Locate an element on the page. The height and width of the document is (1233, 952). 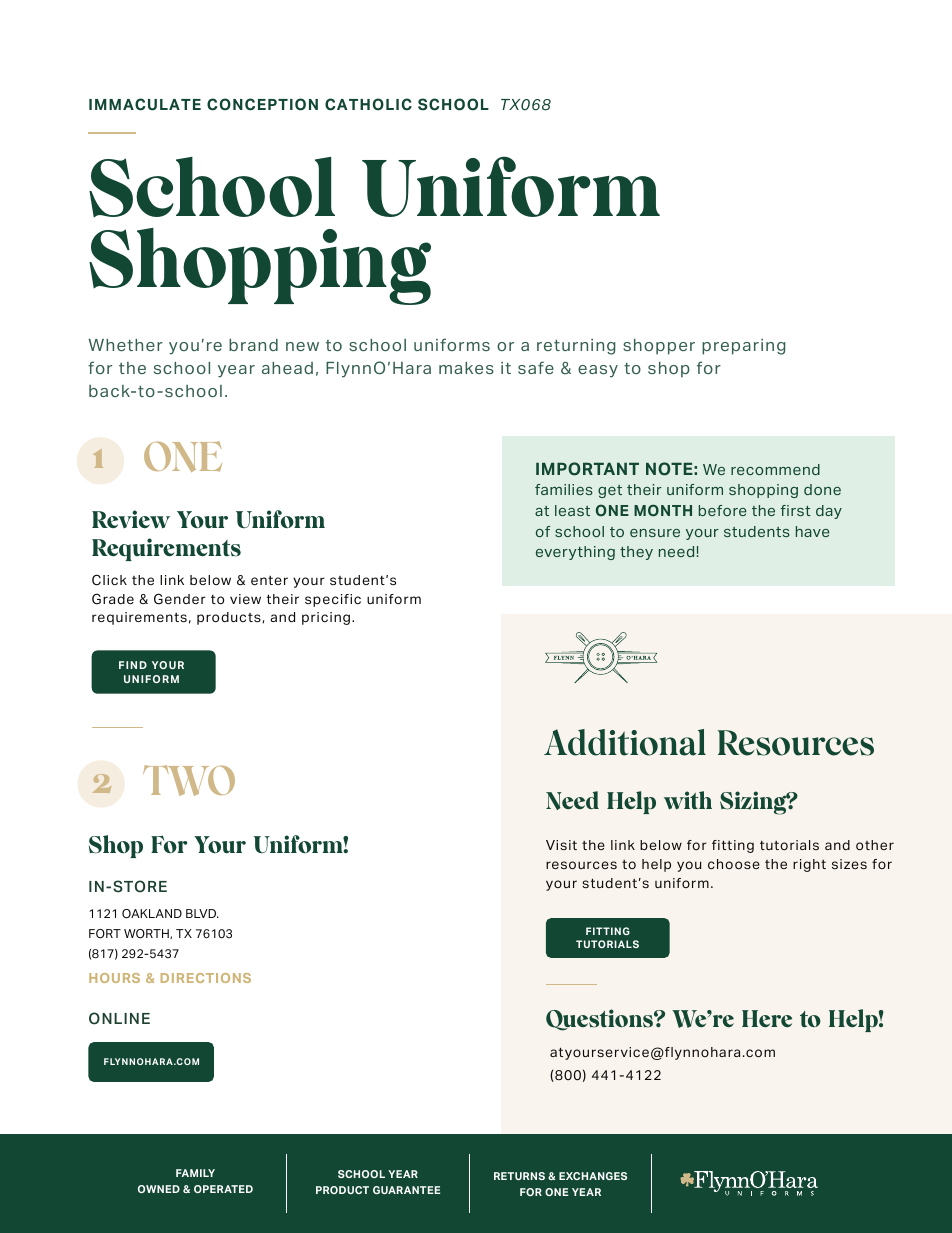
IMMACULATE is located at coordinates (145, 104).
